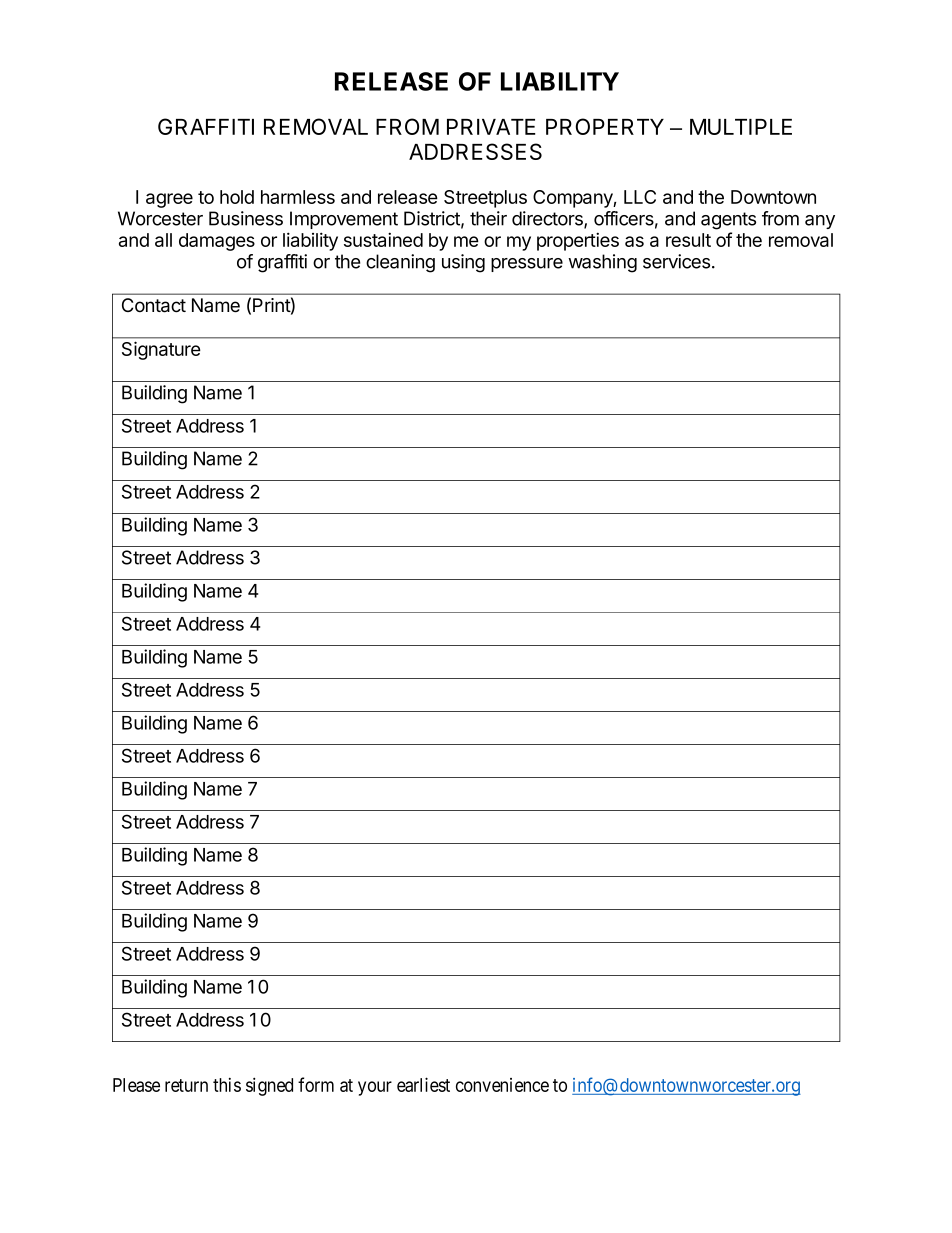  I want to click on hold, so click(237, 197).
